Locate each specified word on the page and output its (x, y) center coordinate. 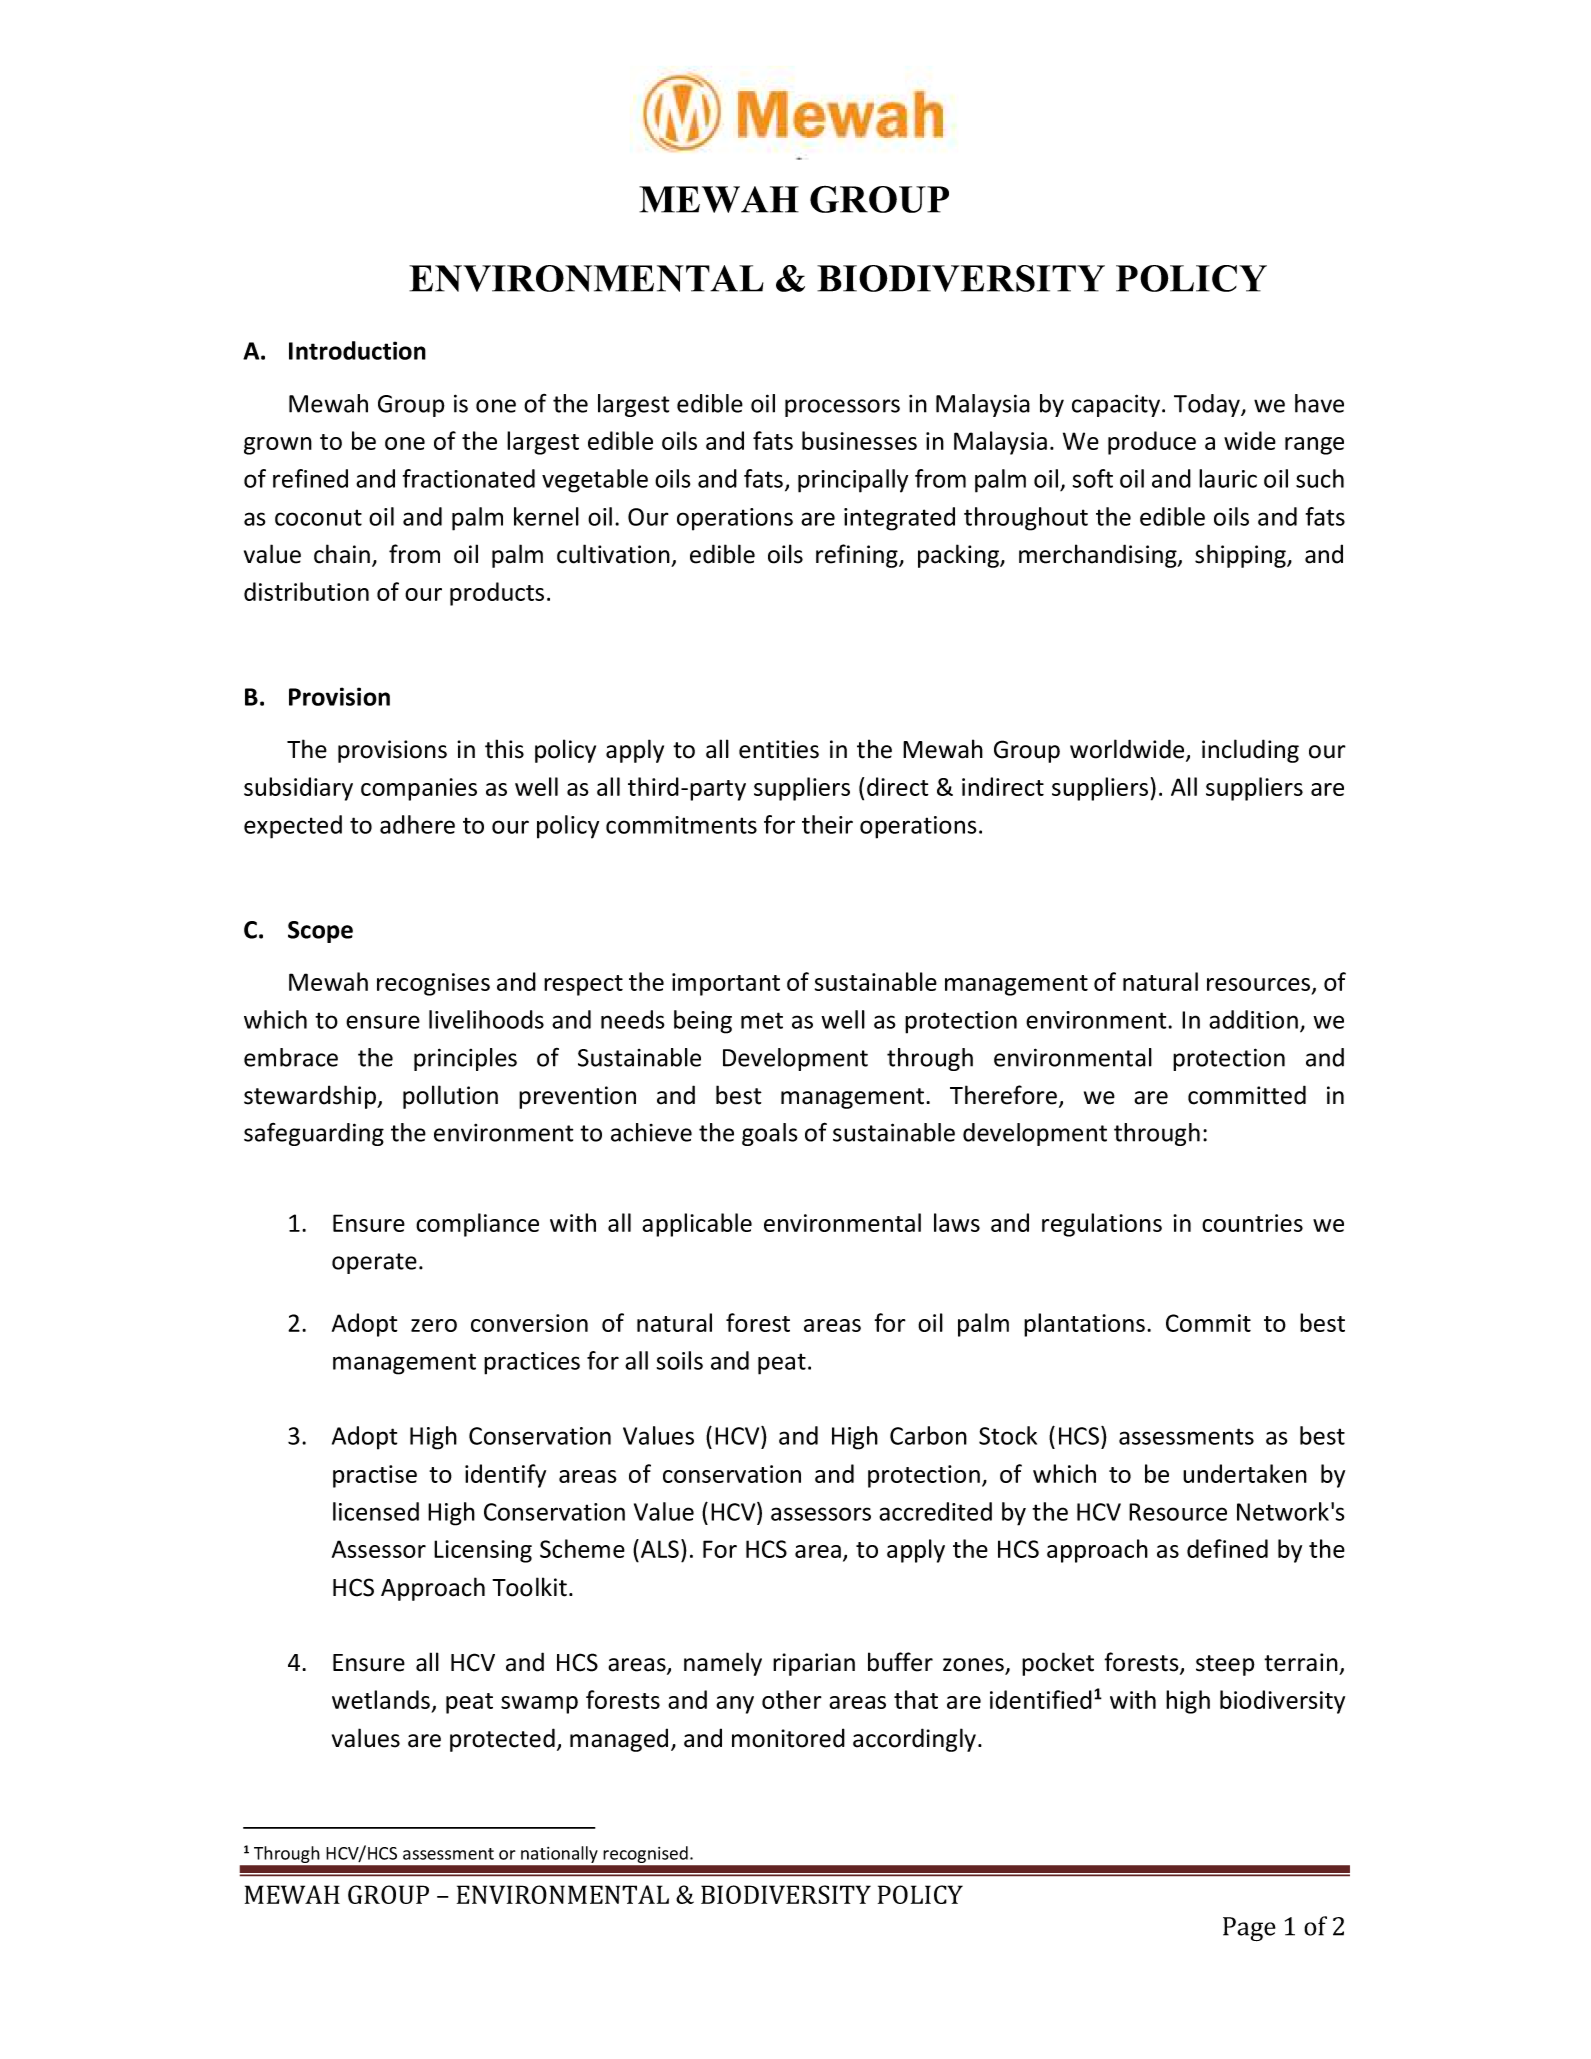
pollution (450, 1097)
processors (842, 408)
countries (1252, 1223)
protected (502, 1740)
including (1250, 751)
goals (770, 1134)
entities (779, 749)
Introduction (357, 350)
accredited (935, 1511)
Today (1208, 405)
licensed (376, 1511)
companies (419, 789)
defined (1227, 1548)
